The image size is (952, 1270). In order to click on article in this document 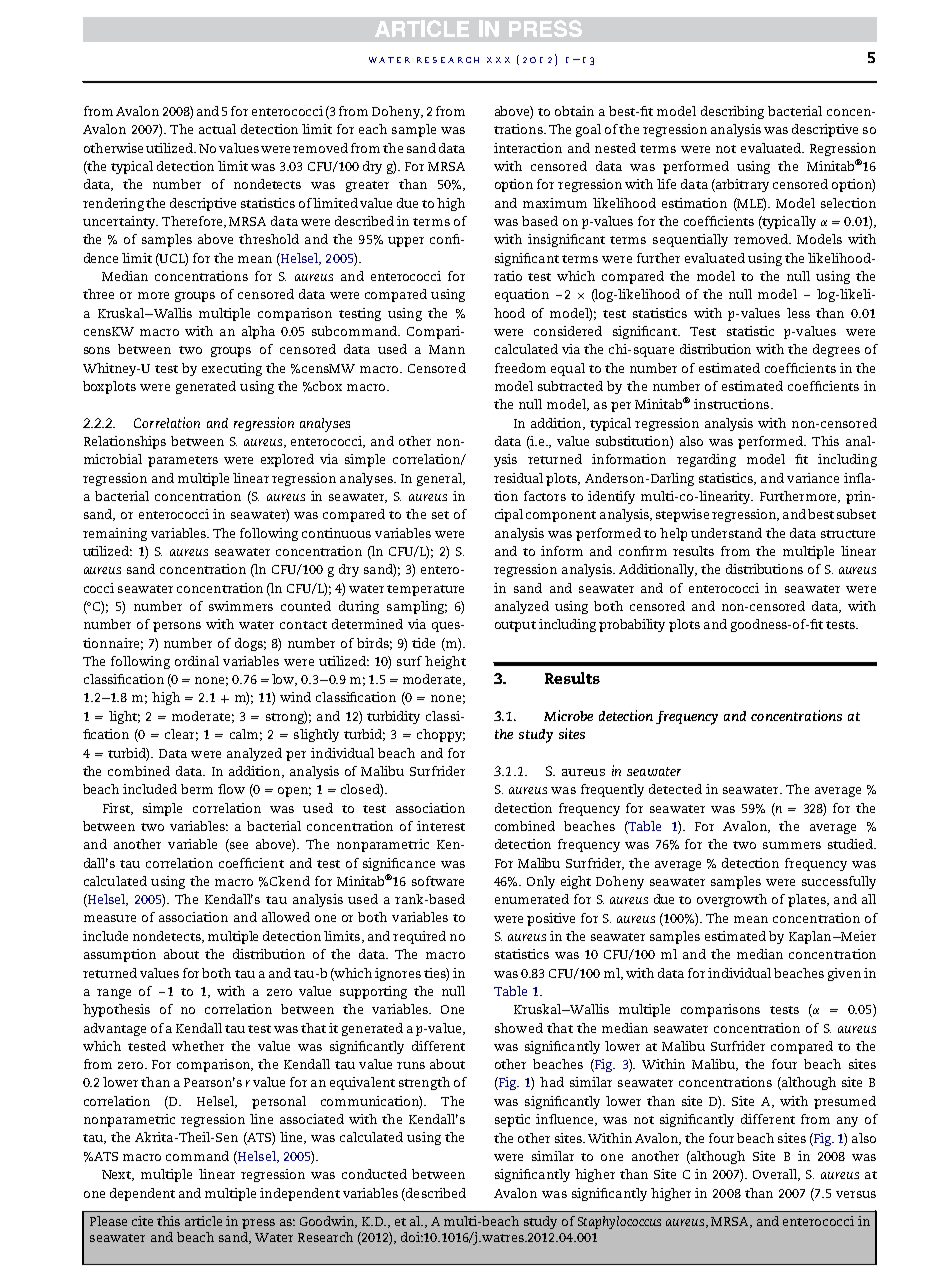, I will do `click(203, 1221)`.
